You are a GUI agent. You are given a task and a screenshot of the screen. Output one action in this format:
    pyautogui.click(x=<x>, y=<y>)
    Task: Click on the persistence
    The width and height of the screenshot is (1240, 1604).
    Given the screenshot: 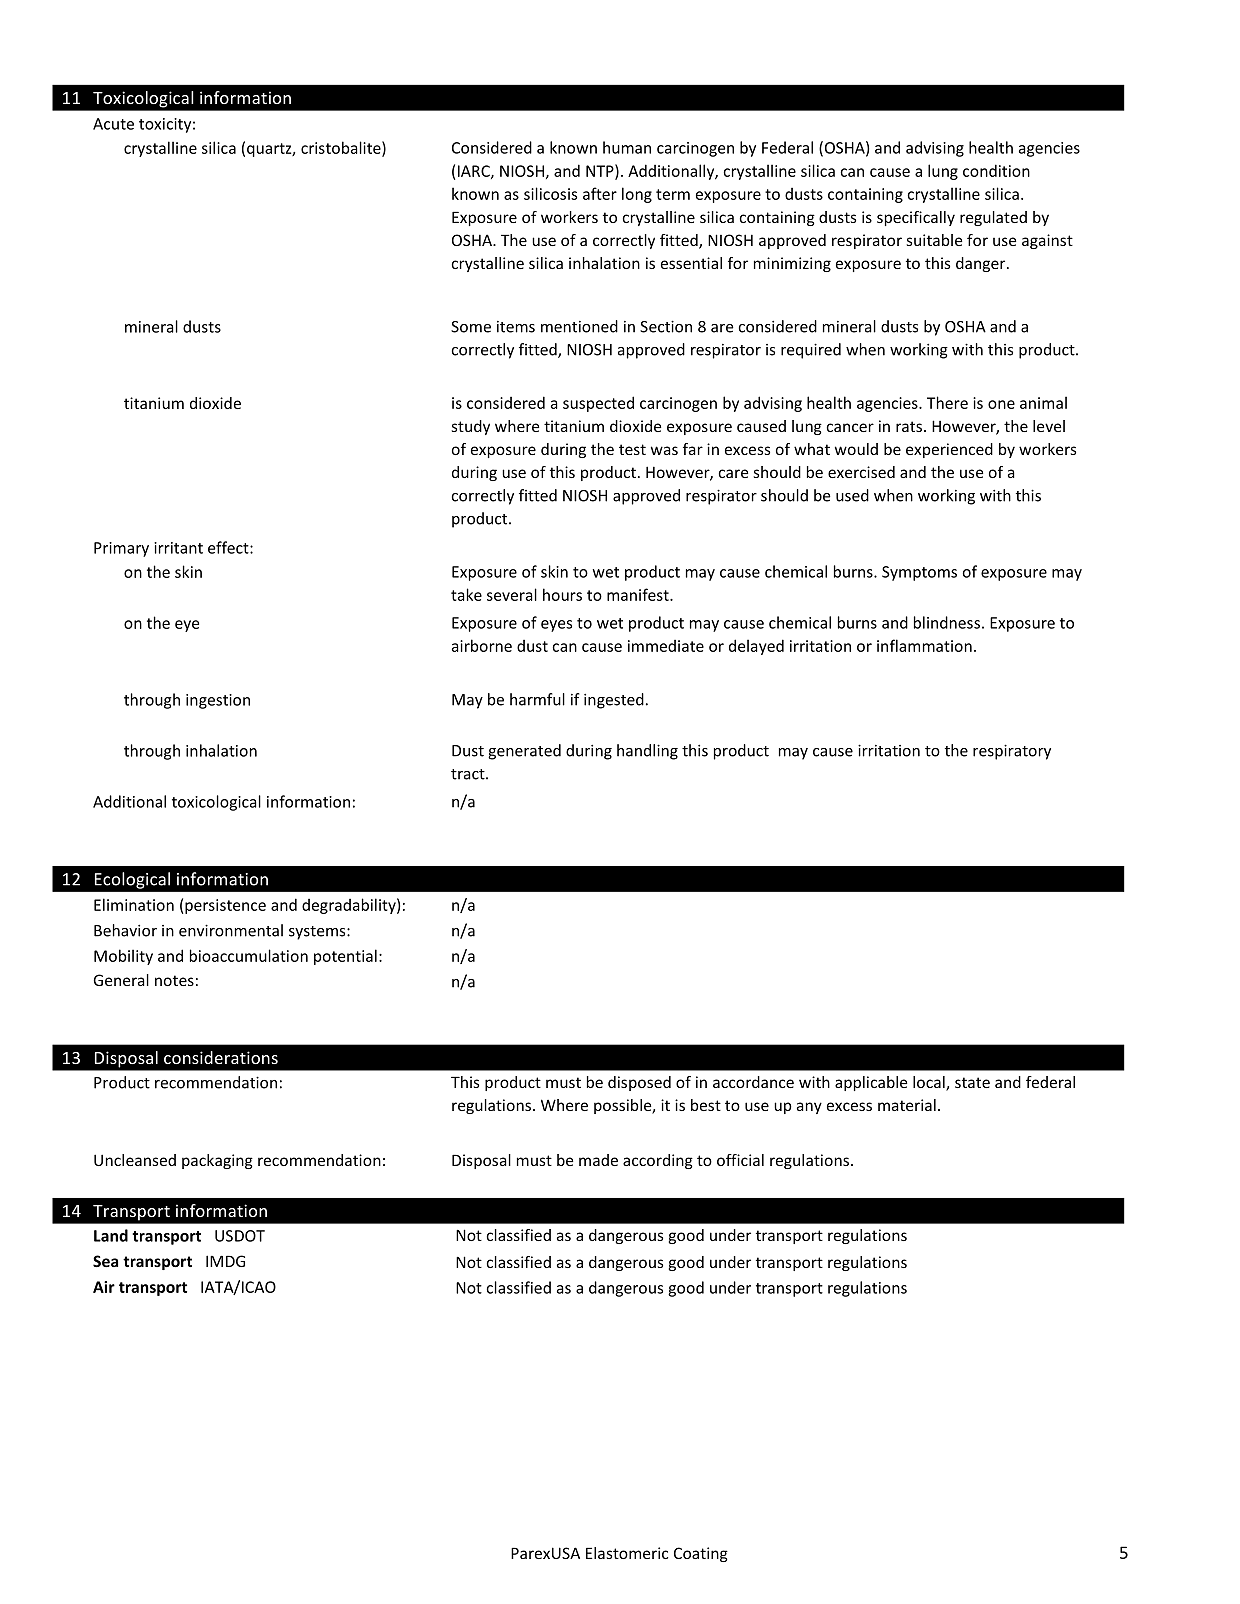 What is the action you would take?
    pyautogui.click(x=225, y=906)
